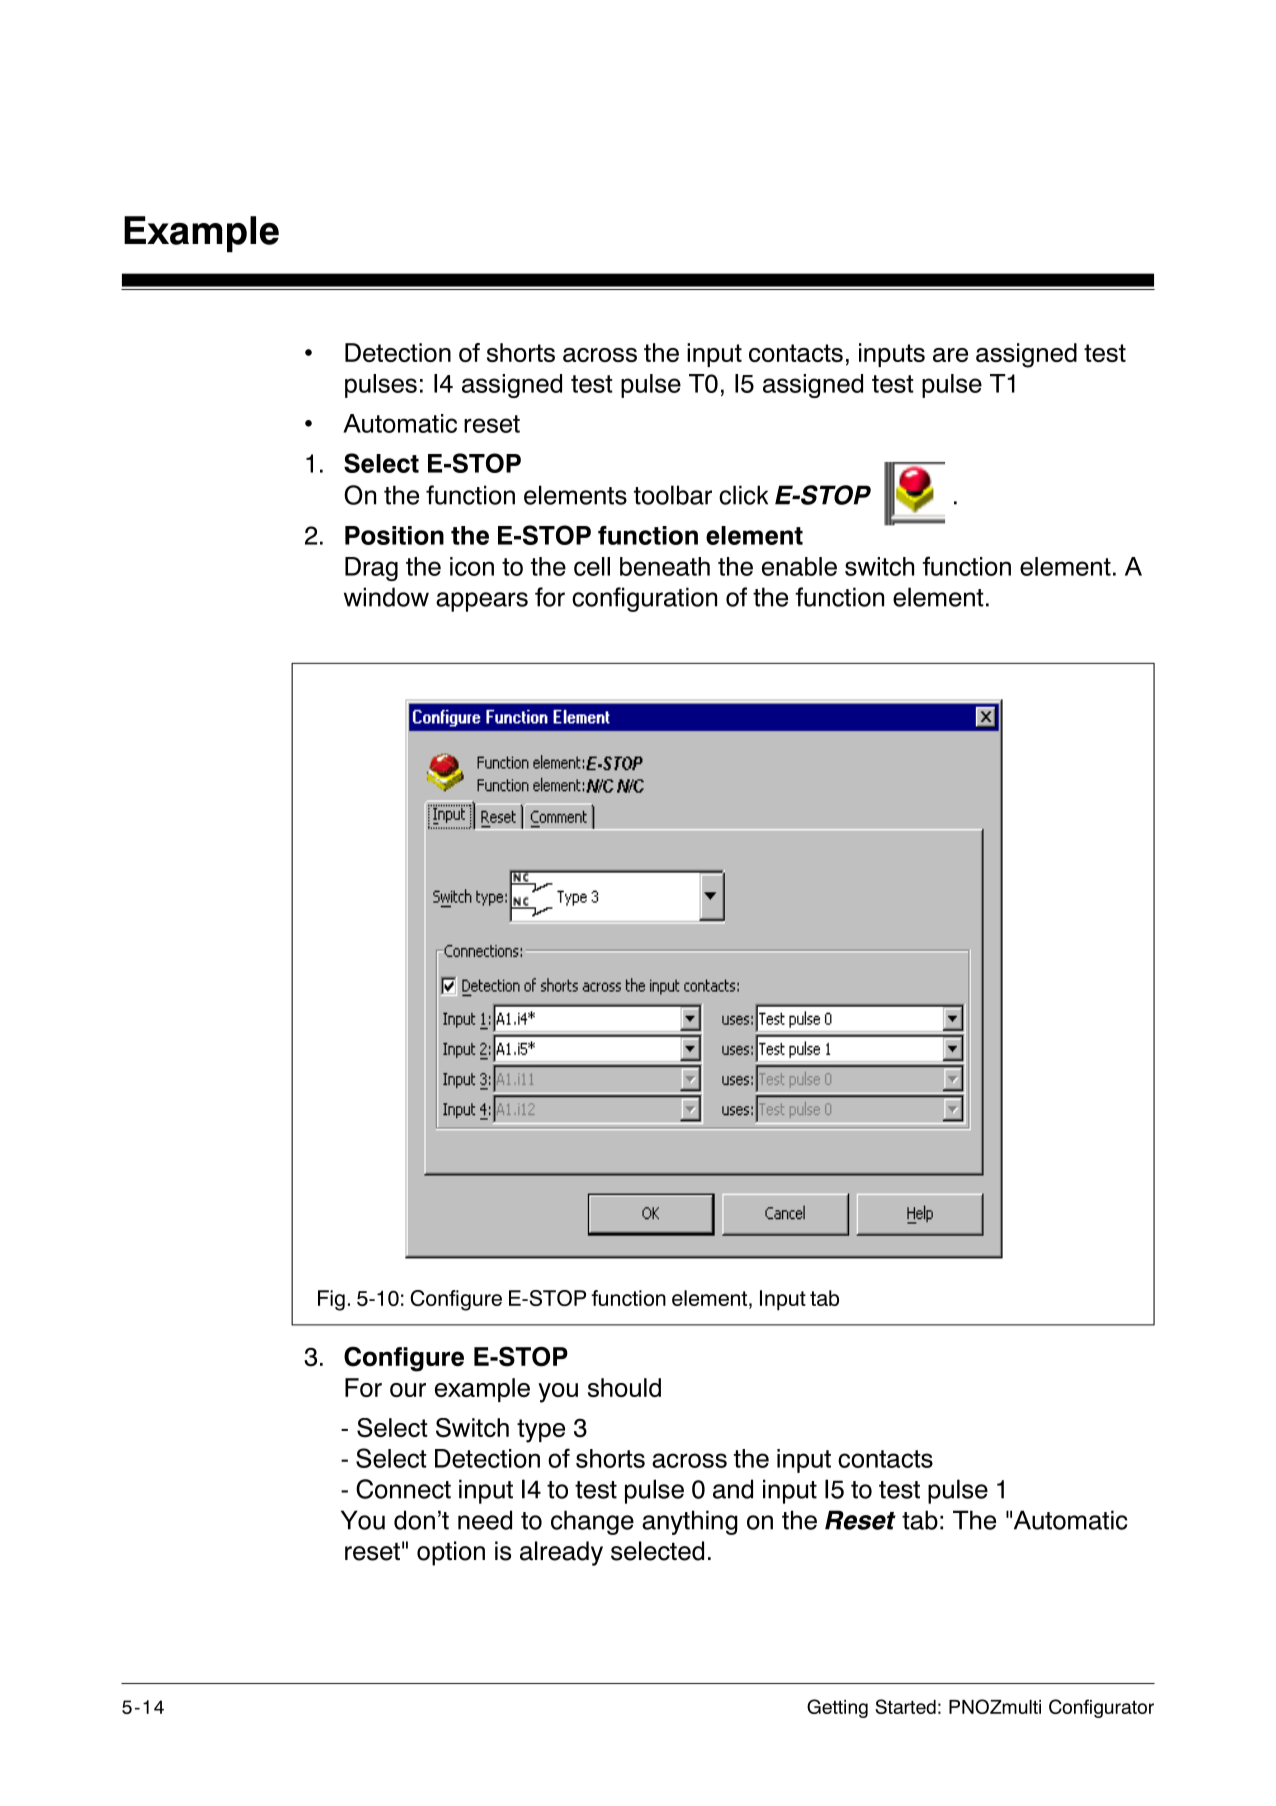  I want to click on enable, so click(799, 566).
